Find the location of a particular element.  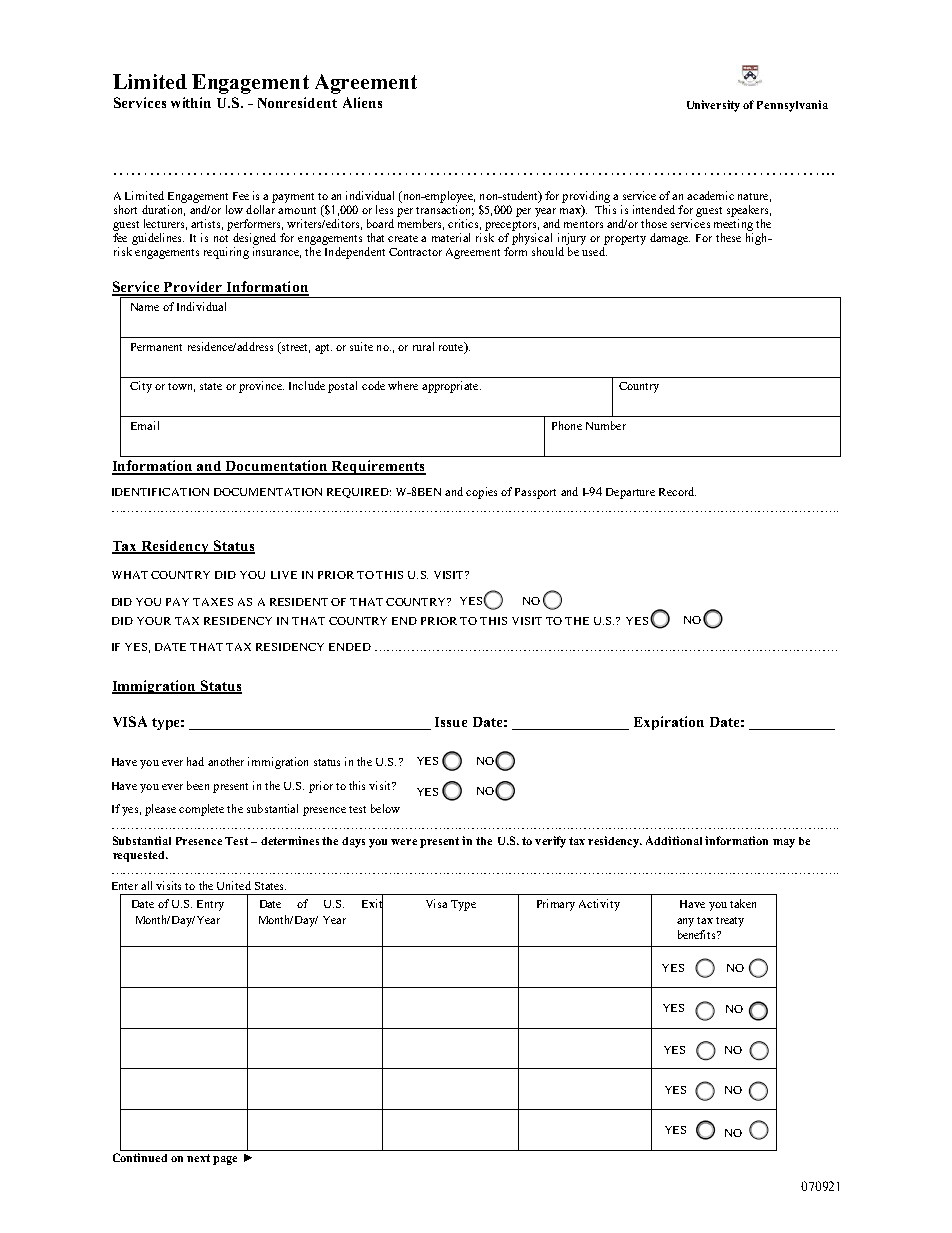

University is located at coordinates (713, 106).
